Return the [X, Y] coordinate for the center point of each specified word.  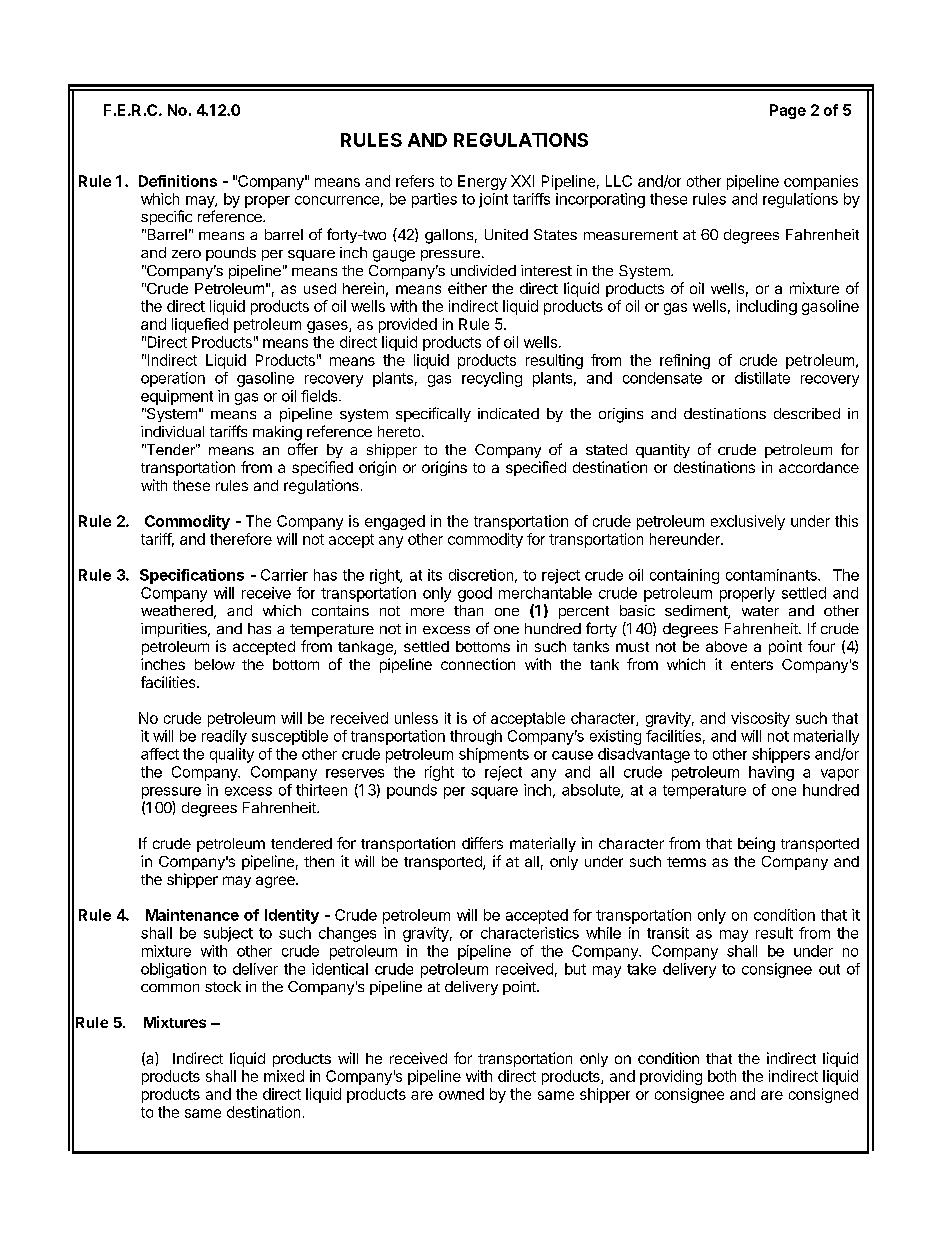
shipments [494, 755]
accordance [819, 467]
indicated [508, 413]
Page [788, 111]
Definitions [178, 181]
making [277, 433]
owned [461, 1094]
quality [232, 755]
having [771, 773]
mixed [284, 1076]
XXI [522, 181]
